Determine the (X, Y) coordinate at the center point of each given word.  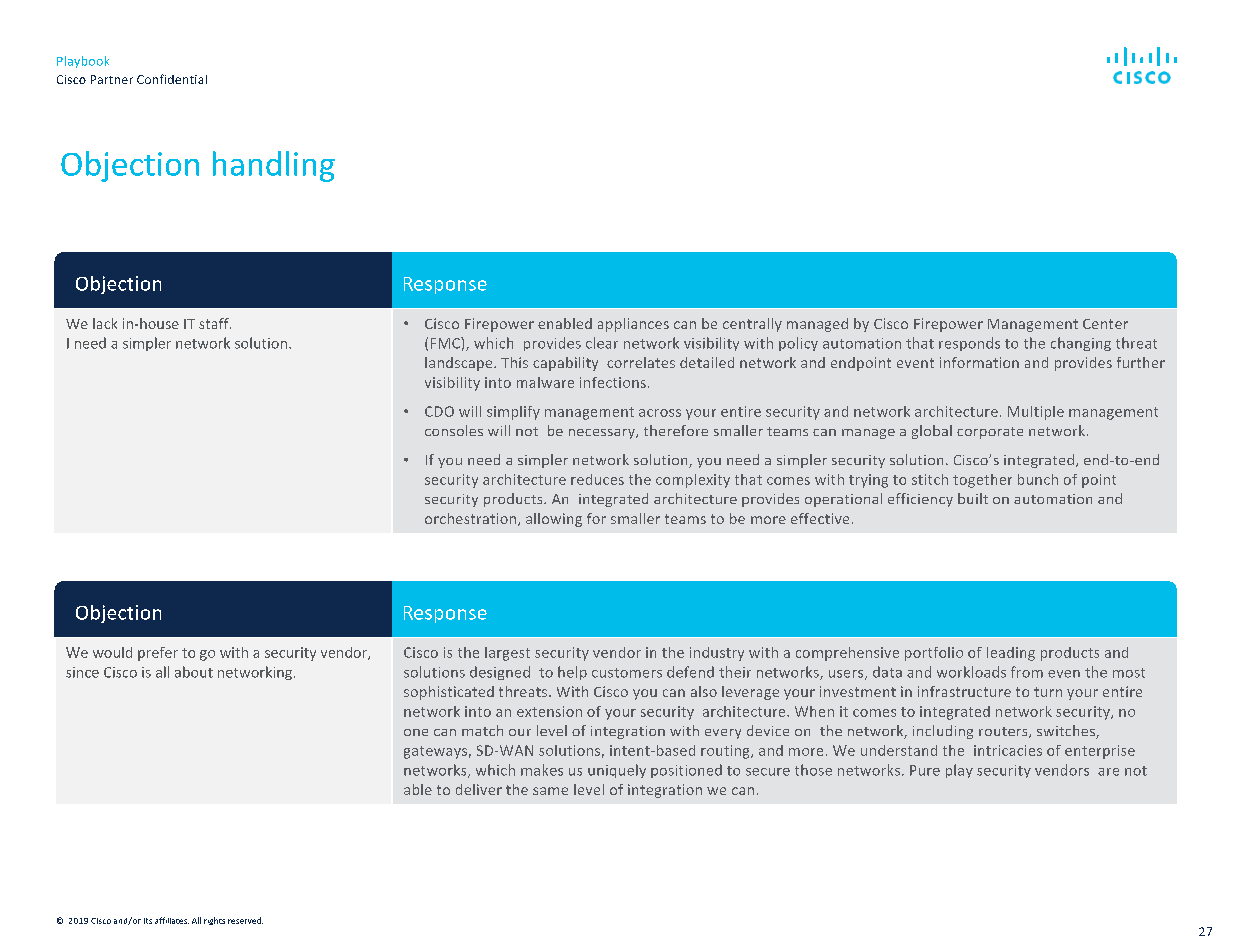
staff (215, 323)
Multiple (1036, 413)
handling (274, 166)
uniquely (617, 771)
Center (1105, 324)
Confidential (172, 79)
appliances (633, 325)
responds (969, 344)
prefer (158, 654)
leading (1011, 654)
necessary (603, 434)
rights (214, 921)
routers (1004, 732)
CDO (439, 411)
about (194, 672)
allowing (554, 520)
